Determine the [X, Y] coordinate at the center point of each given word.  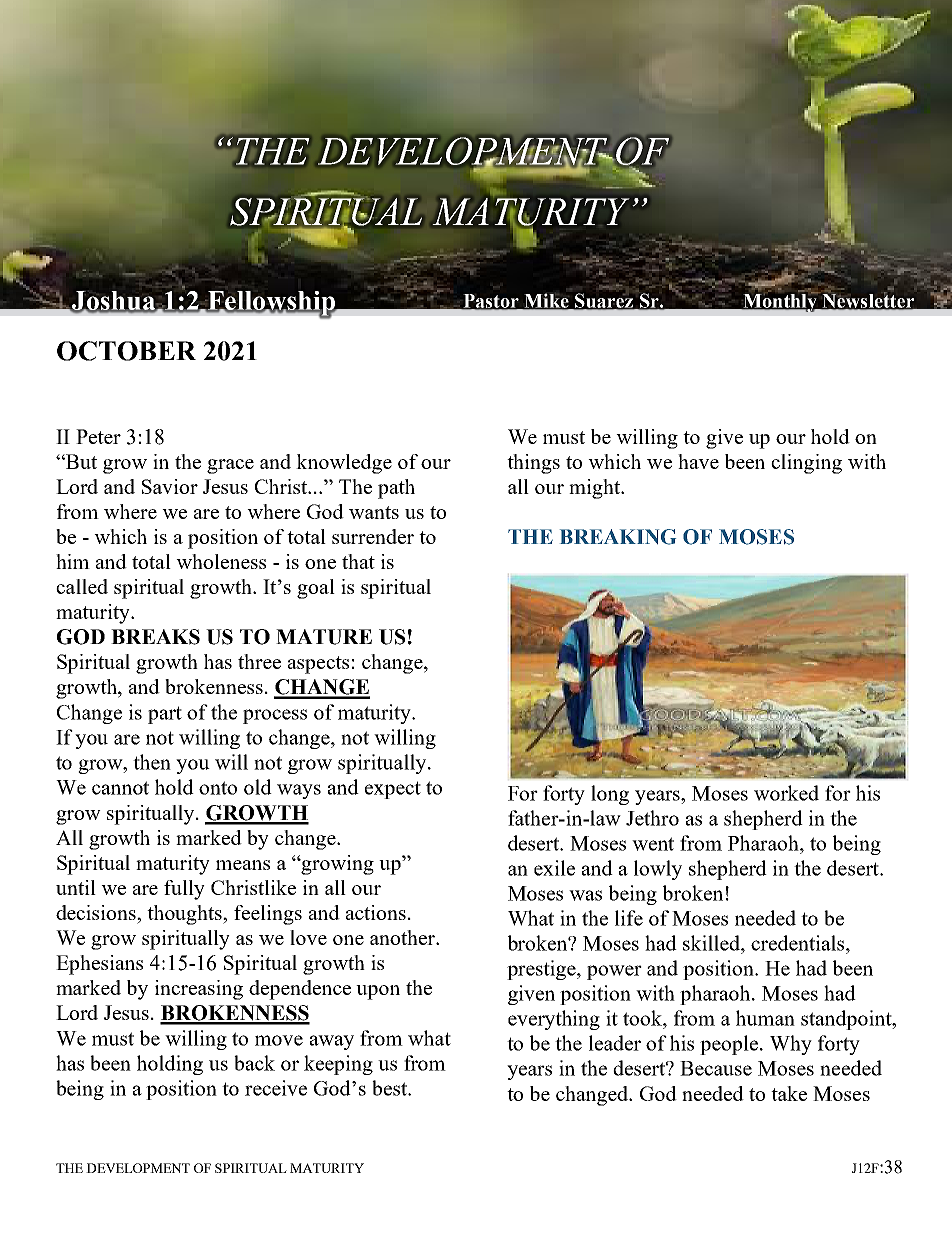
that [358, 561]
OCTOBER [126, 351]
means [243, 865]
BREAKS [155, 637]
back [254, 1063]
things [533, 464]
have [698, 461]
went [653, 844]
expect [393, 790]
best [391, 1088]
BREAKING [618, 537]
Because [716, 1068]
